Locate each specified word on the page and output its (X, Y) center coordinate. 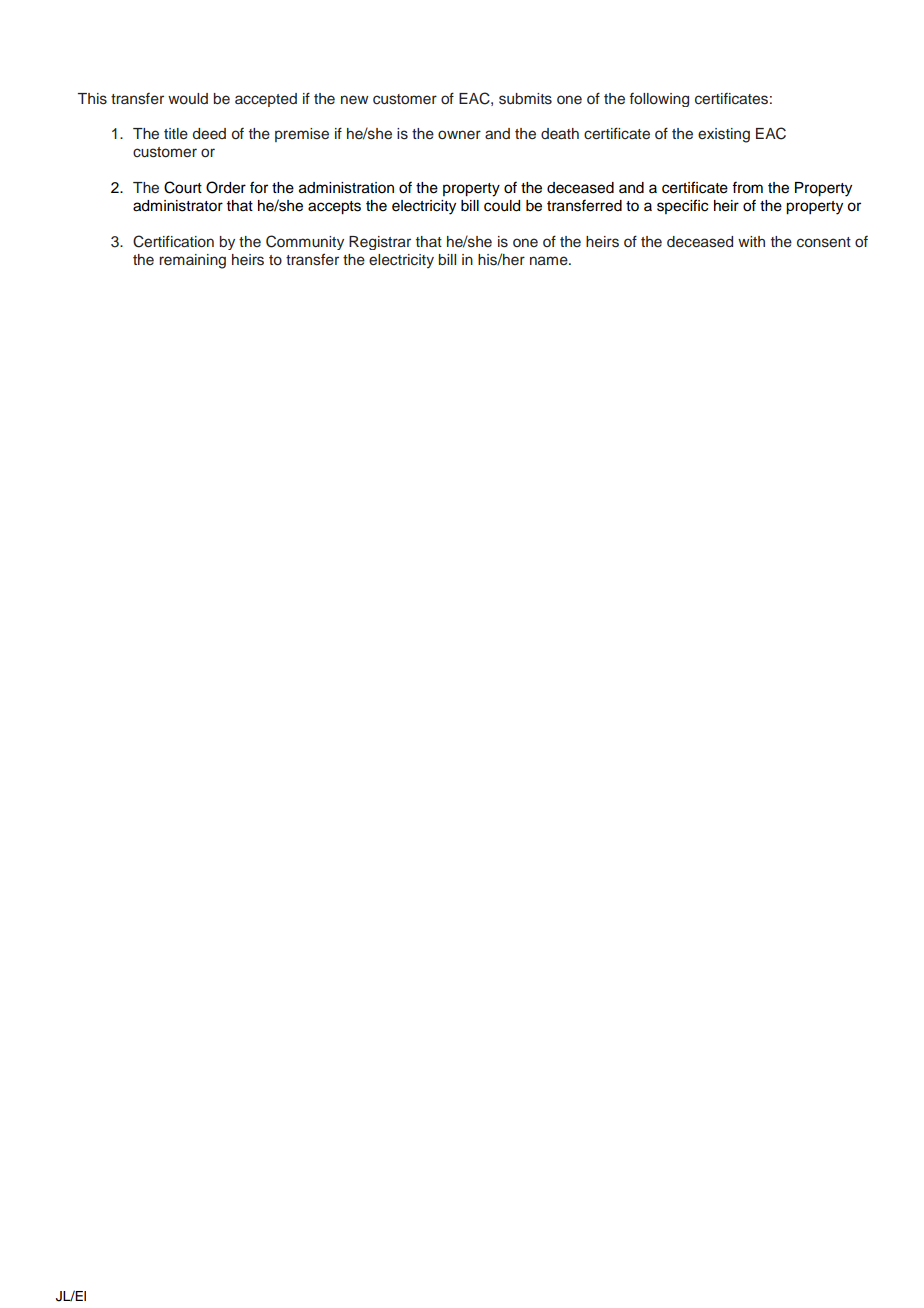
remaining (192, 261)
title (176, 134)
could (502, 206)
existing (724, 135)
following (659, 100)
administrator (178, 206)
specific (682, 206)
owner (459, 135)
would (188, 99)
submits (525, 99)
